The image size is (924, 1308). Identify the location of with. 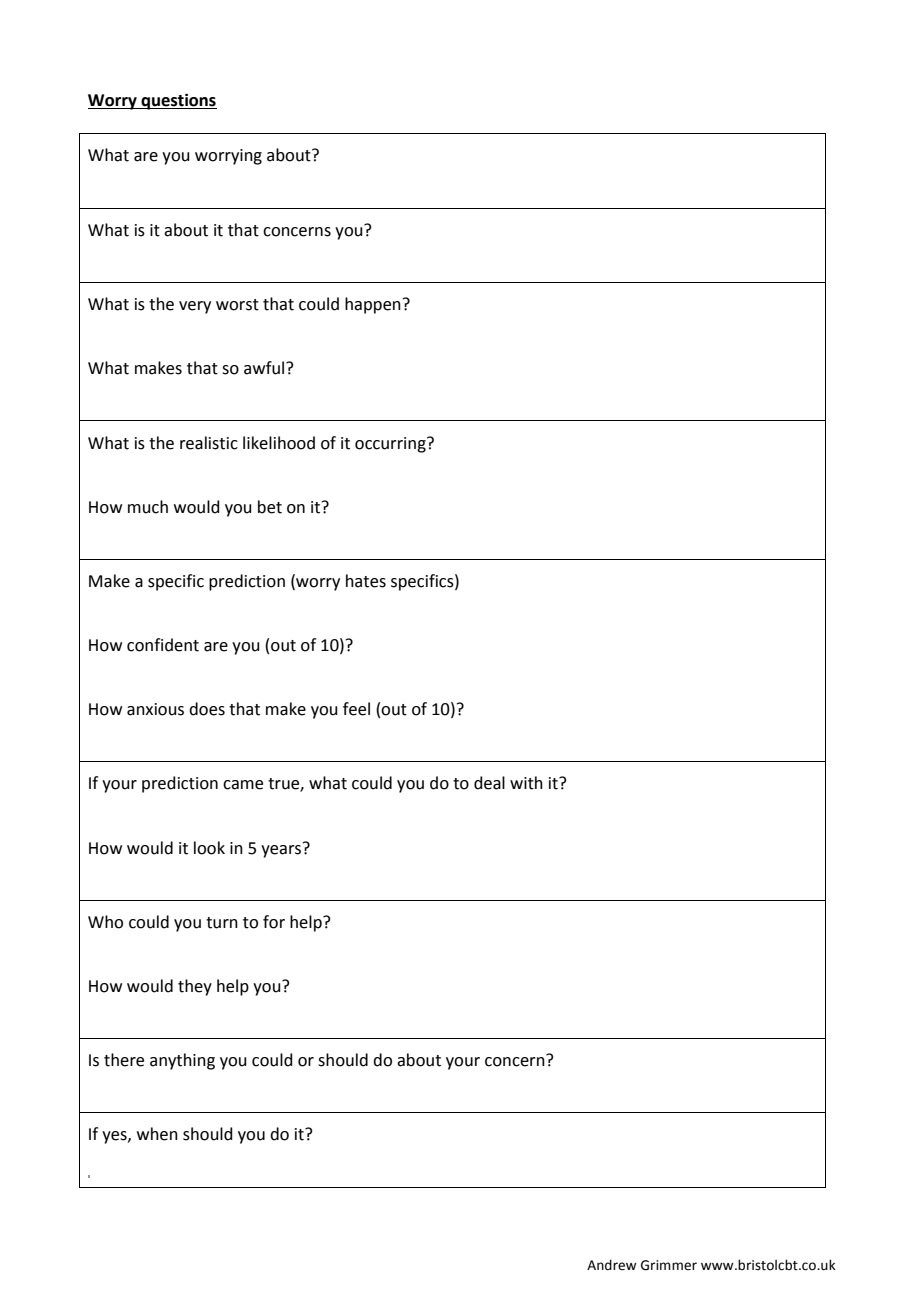
(526, 783).
